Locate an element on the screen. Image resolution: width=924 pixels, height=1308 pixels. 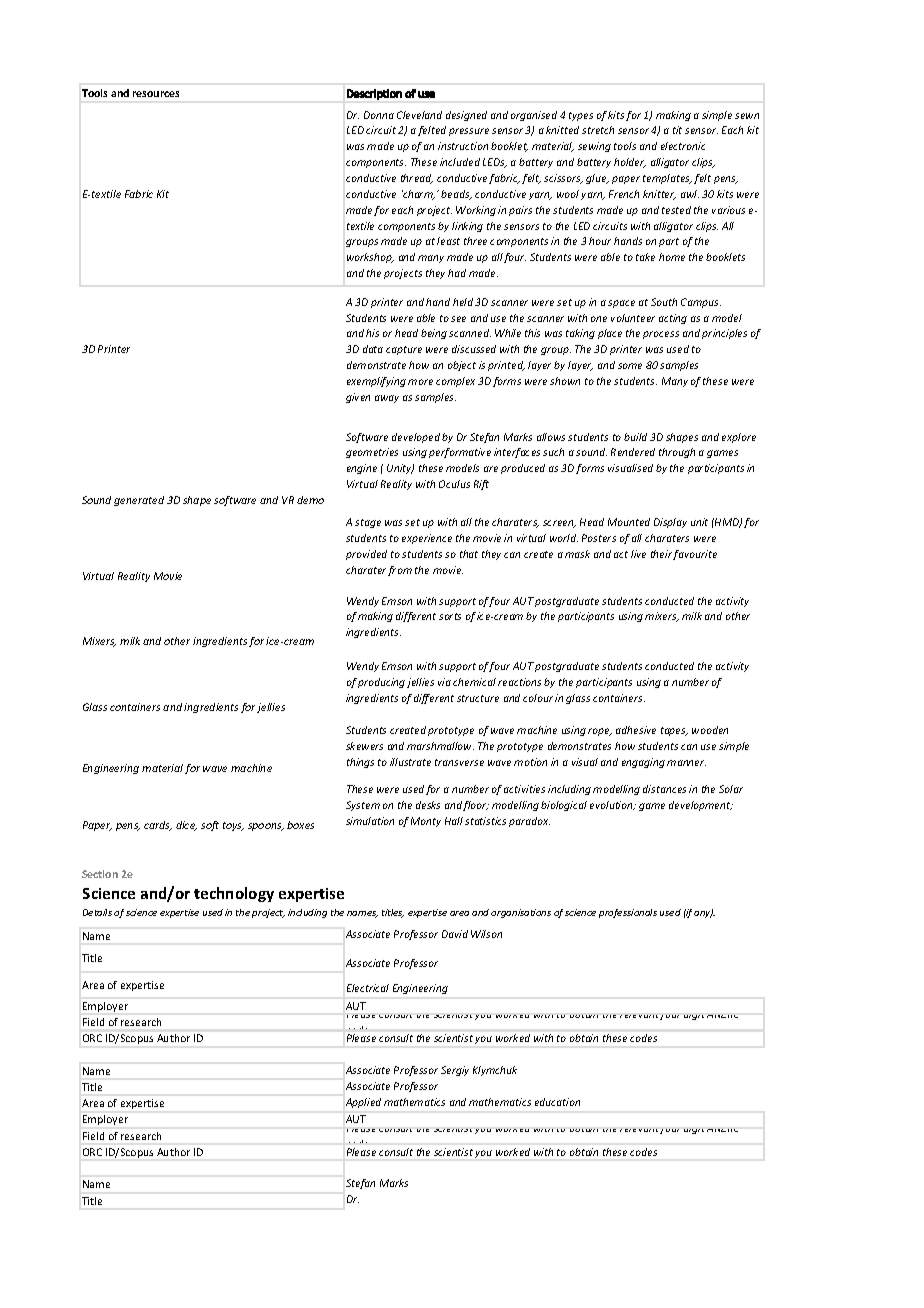
education is located at coordinates (557, 1102).
